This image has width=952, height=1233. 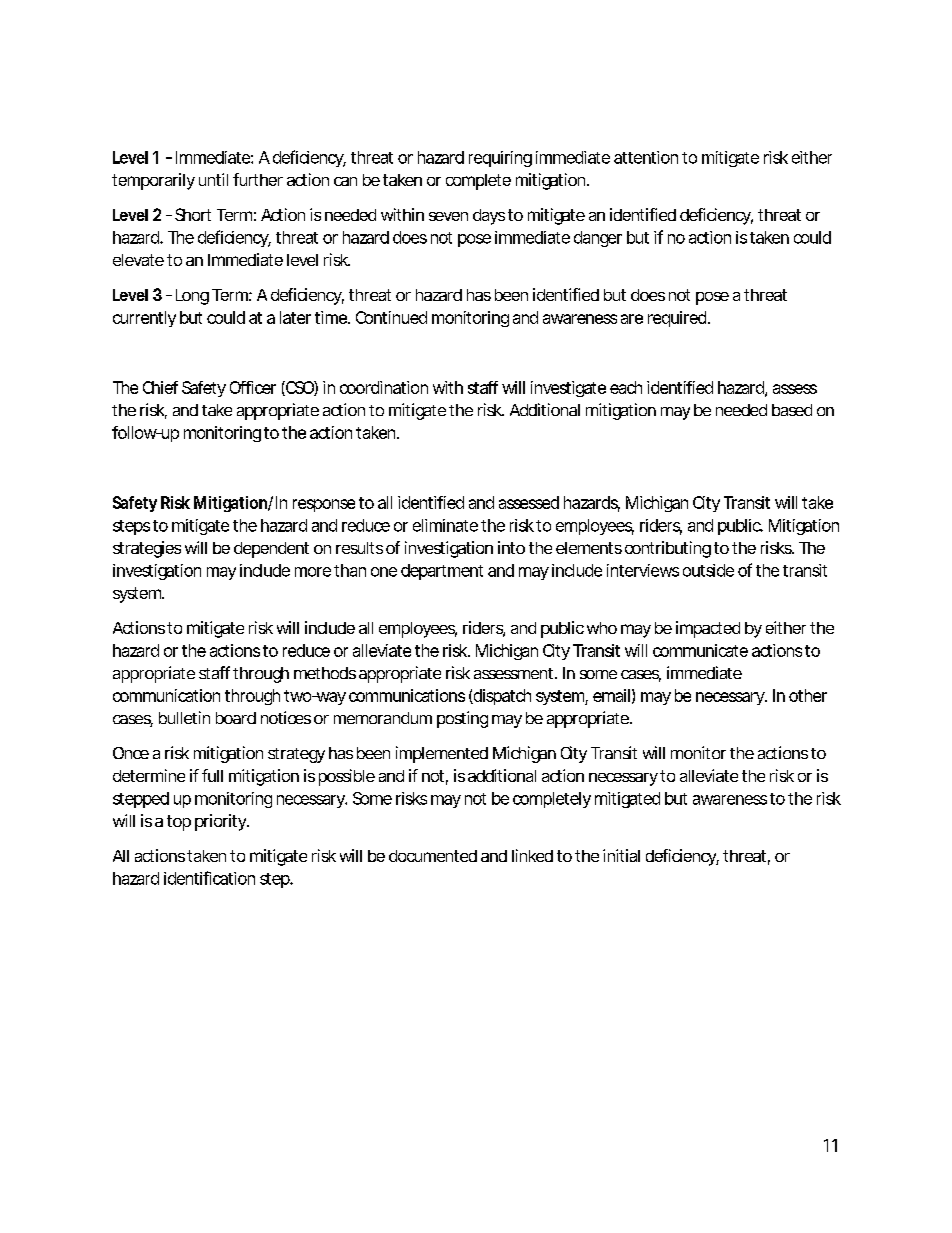 What do you see at coordinates (668, 549) in the image?
I see `contributing` at bounding box center [668, 549].
